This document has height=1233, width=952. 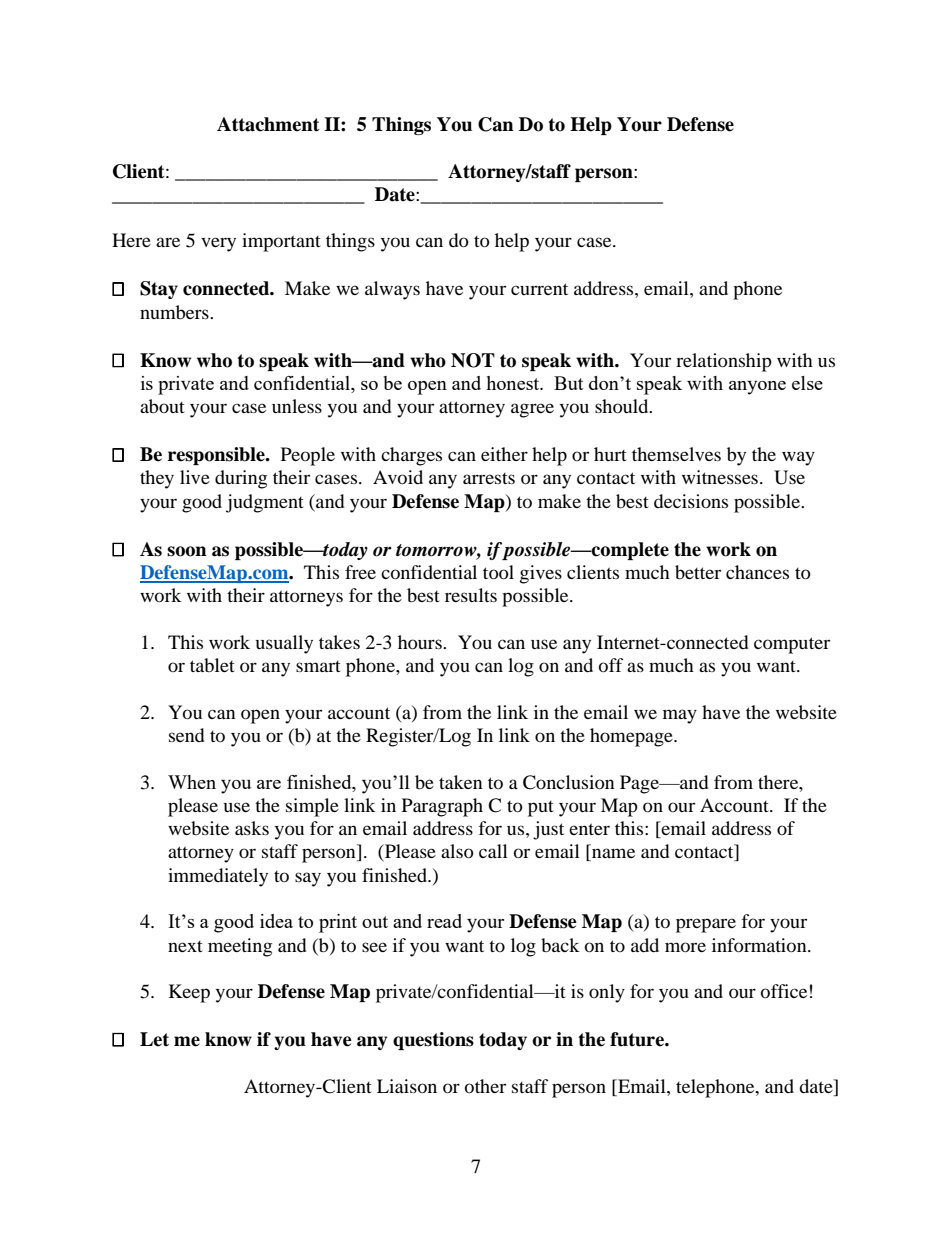 I want to click on NOT, so click(x=473, y=360).
